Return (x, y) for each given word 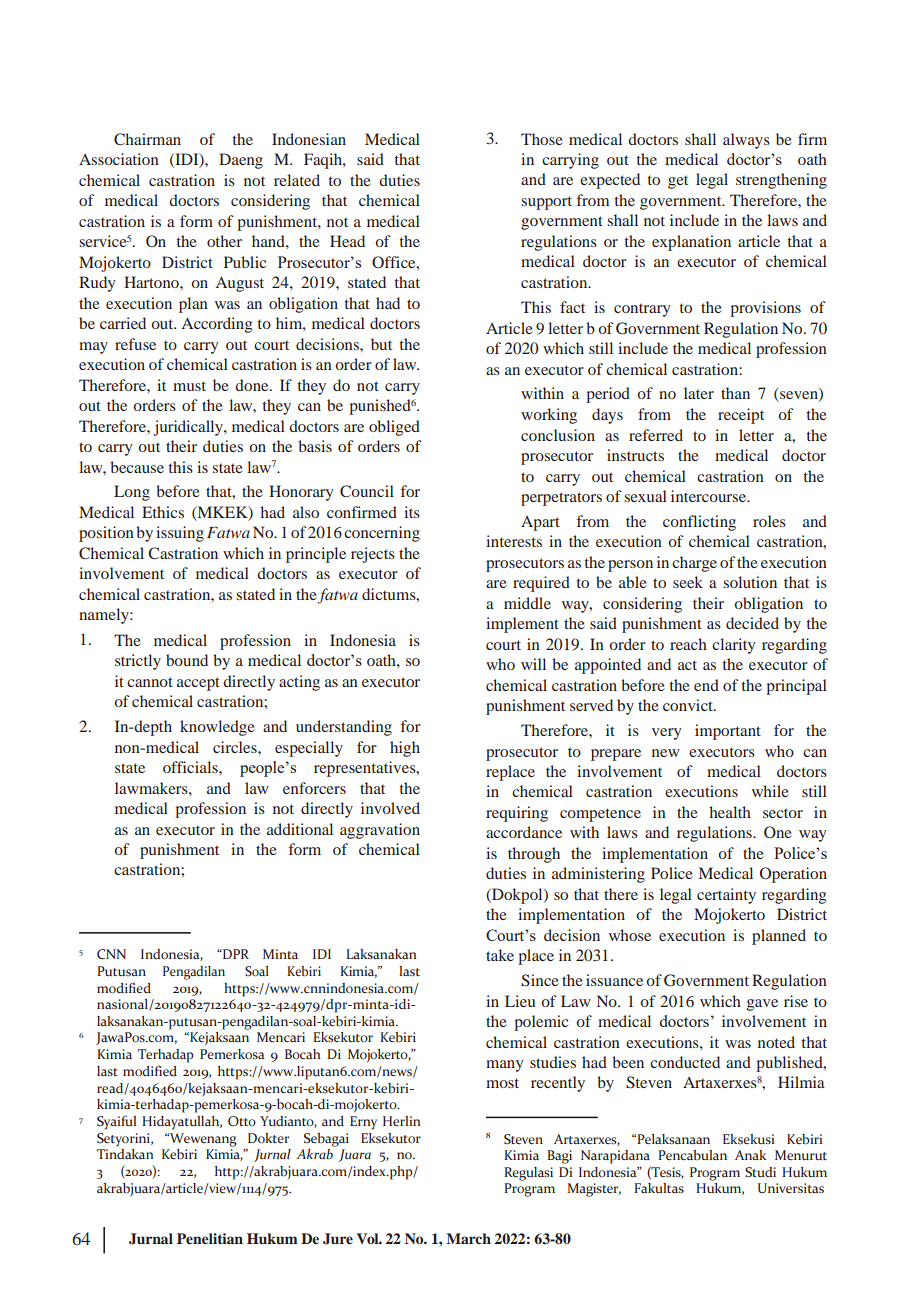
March (468, 1238)
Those (542, 139)
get (678, 182)
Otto (242, 1121)
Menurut (801, 1155)
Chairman (147, 139)
